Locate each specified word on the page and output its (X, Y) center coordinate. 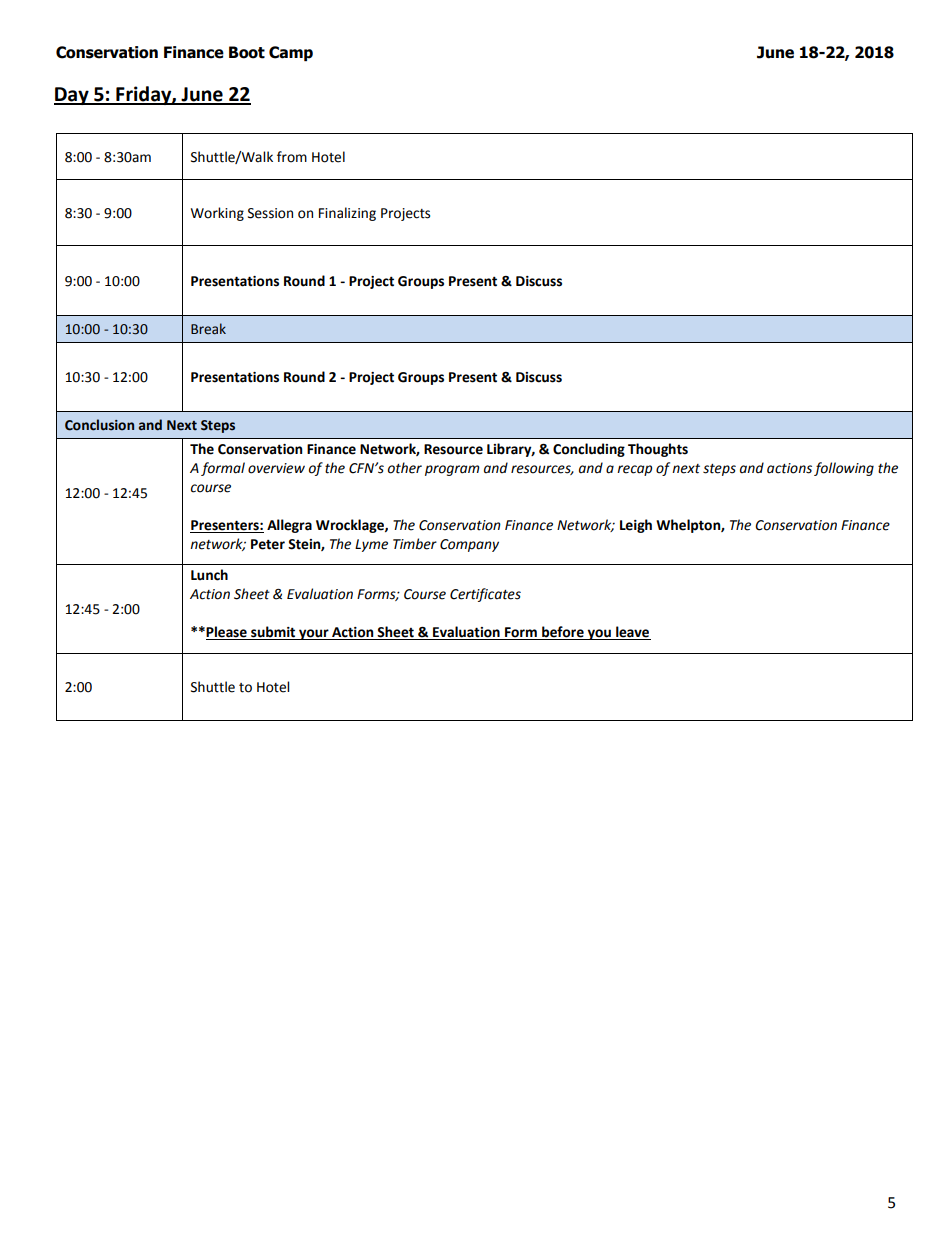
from (292, 157)
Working (217, 214)
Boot (247, 52)
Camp (291, 53)
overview (276, 468)
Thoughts (658, 450)
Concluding (589, 450)
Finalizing (347, 214)
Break (208, 329)
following (844, 469)
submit (273, 633)
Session (270, 213)
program (452, 470)
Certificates (485, 595)
